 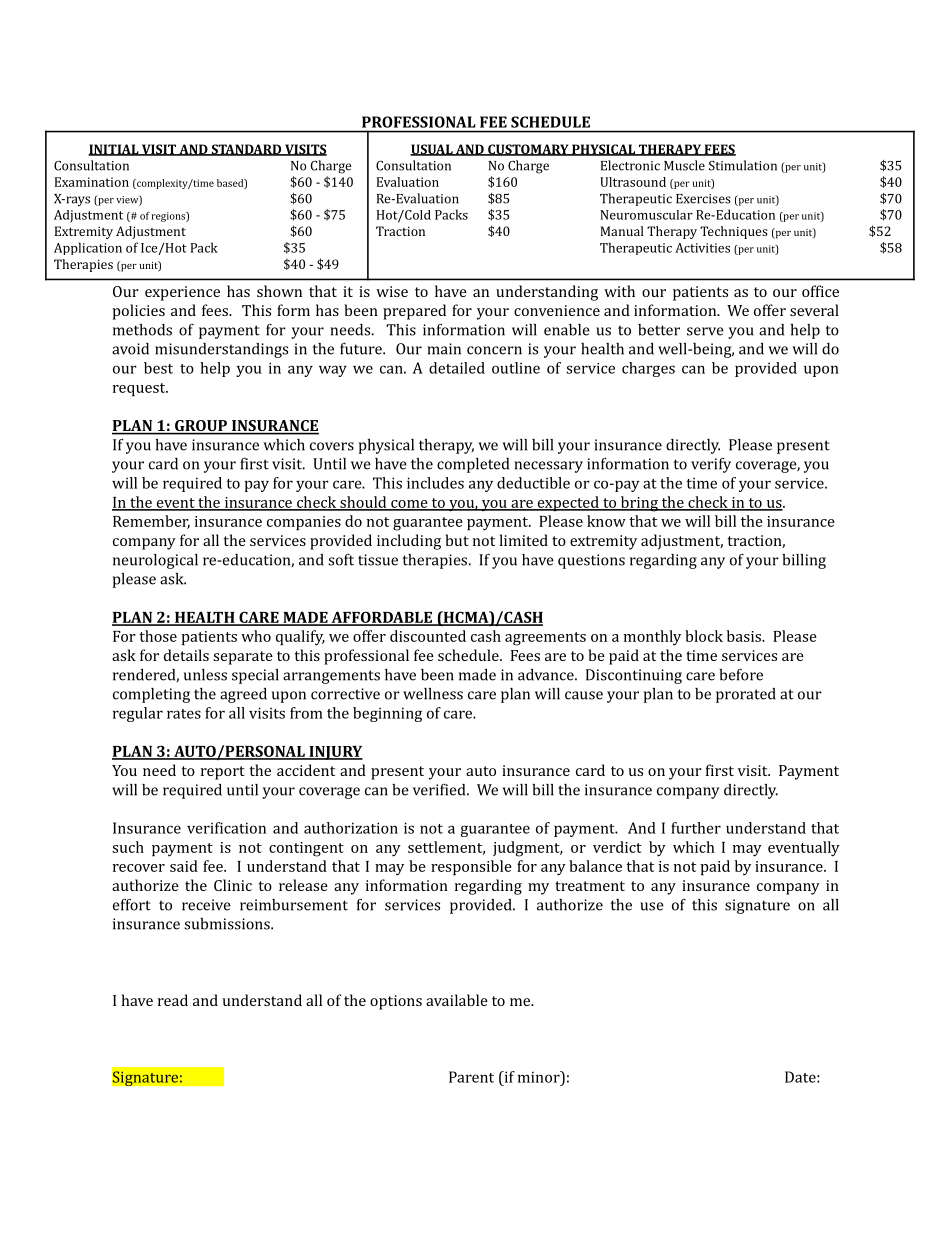 What do you see at coordinates (471, 867) in the page?
I see `responsible` at bounding box center [471, 867].
